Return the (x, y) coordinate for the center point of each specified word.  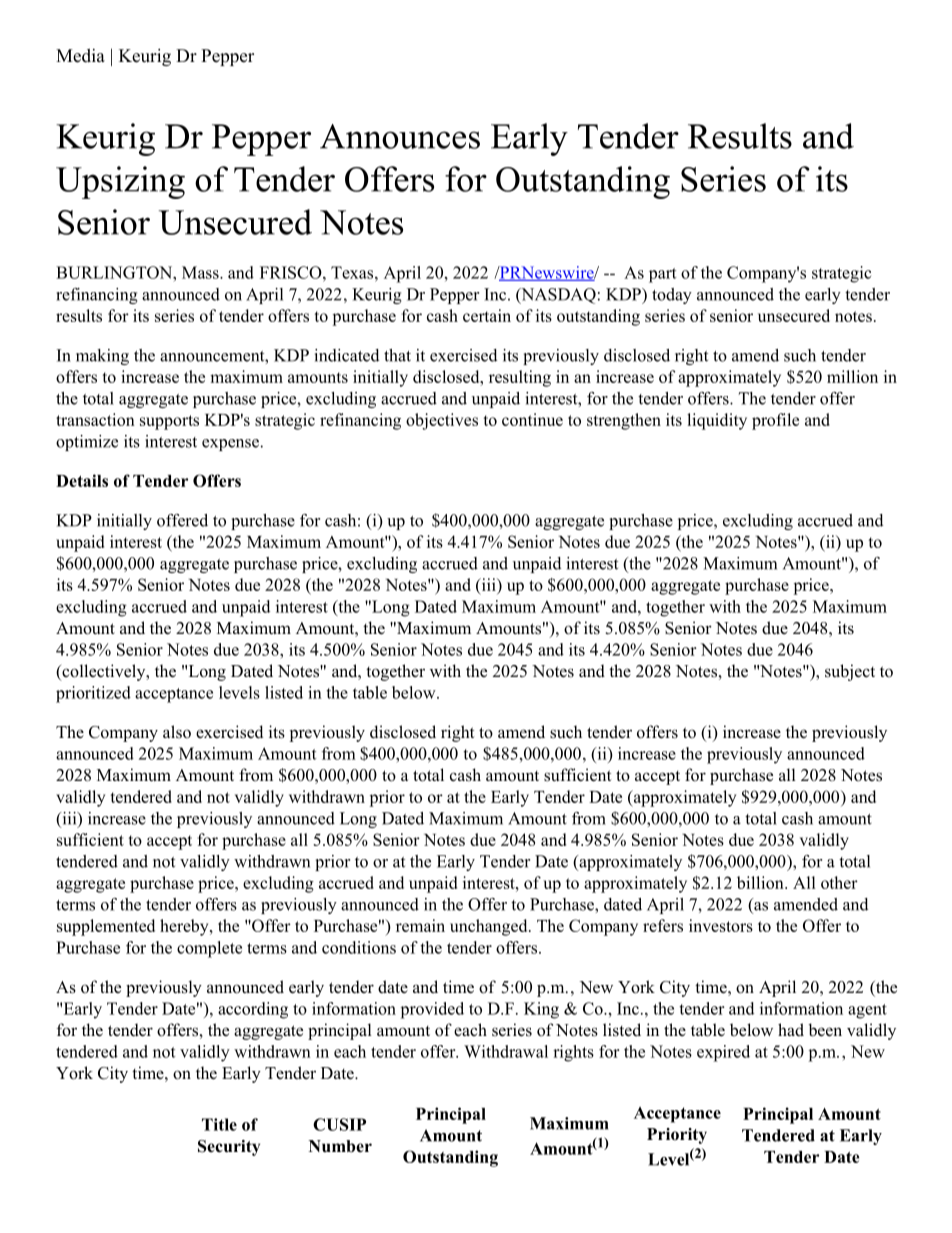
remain (420, 925)
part (663, 275)
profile (775, 421)
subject (850, 672)
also (177, 732)
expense (230, 445)
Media (80, 55)
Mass (201, 272)
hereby (185, 927)
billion (761, 882)
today (672, 296)
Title (219, 1124)
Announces (400, 136)
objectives (442, 421)
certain (487, 315)
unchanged (490, 927)
